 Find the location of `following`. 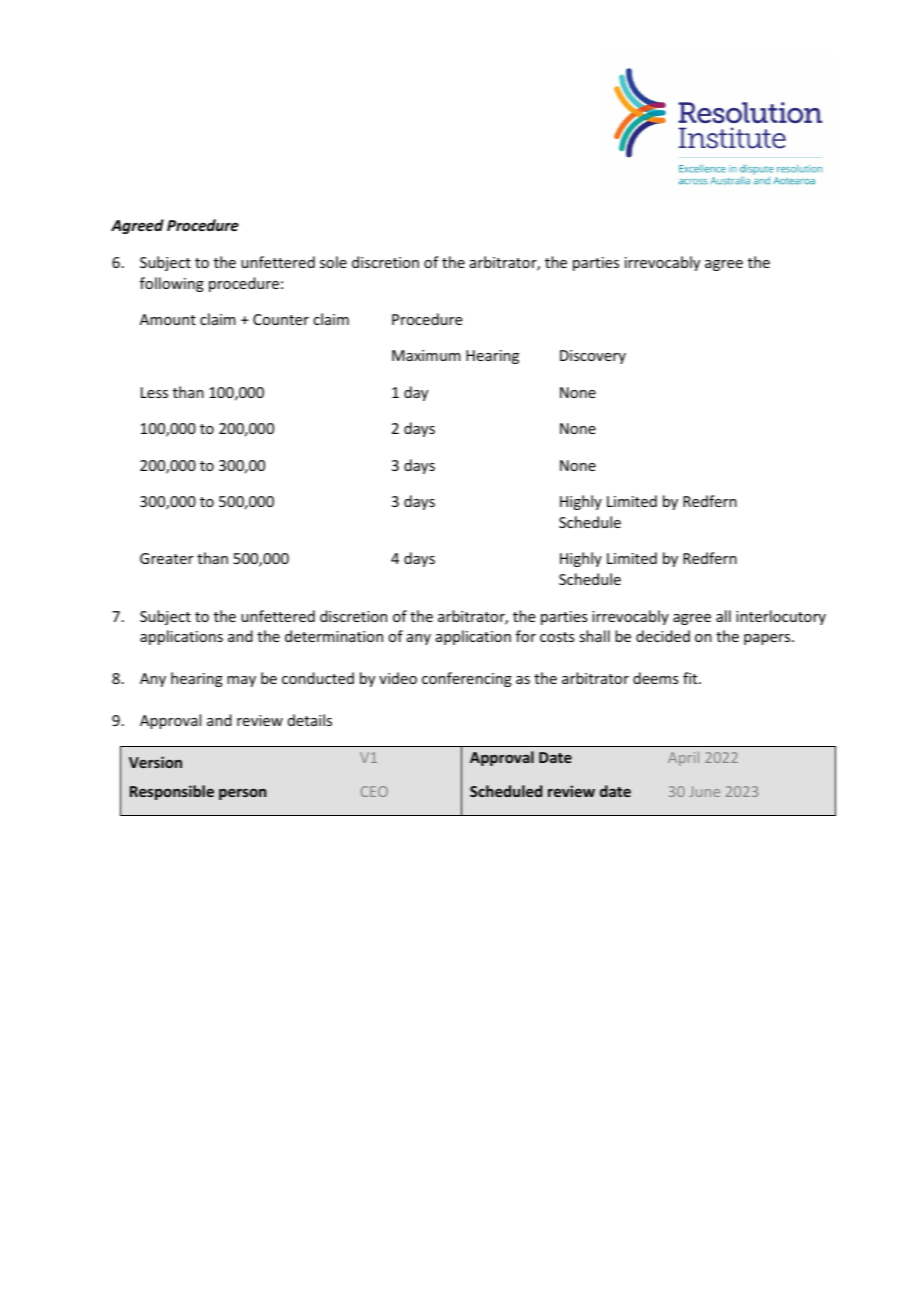

following is located at coordinates (172, 284).
